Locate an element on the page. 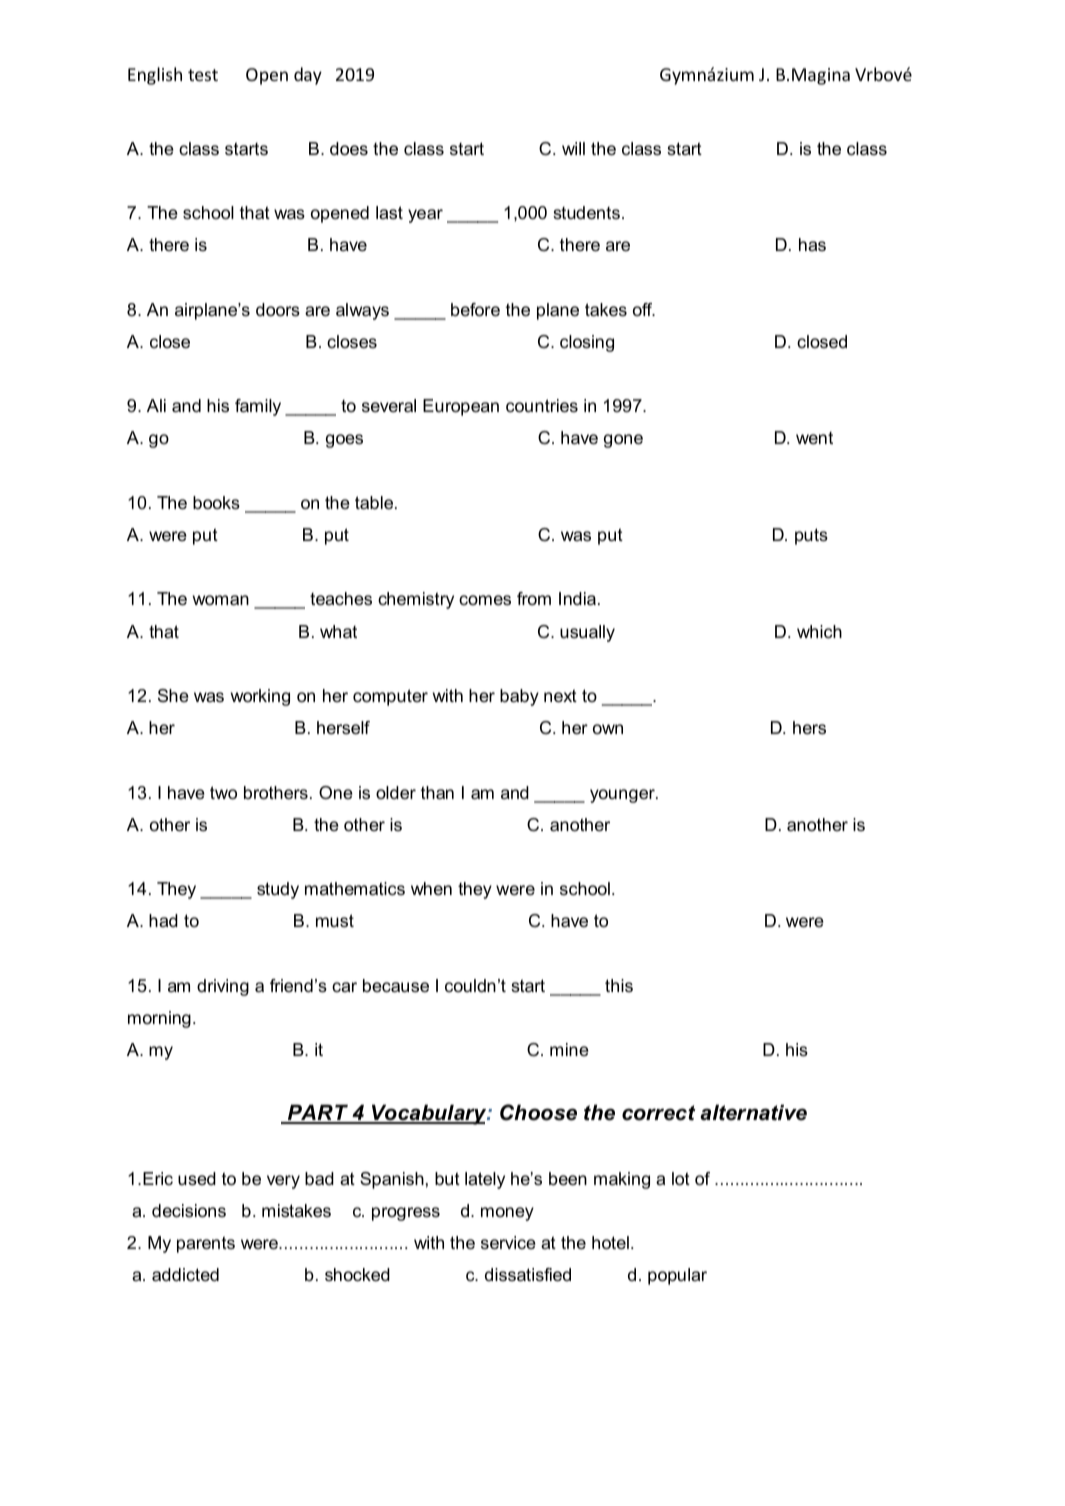  baby is located at coordinates (519, 697).
